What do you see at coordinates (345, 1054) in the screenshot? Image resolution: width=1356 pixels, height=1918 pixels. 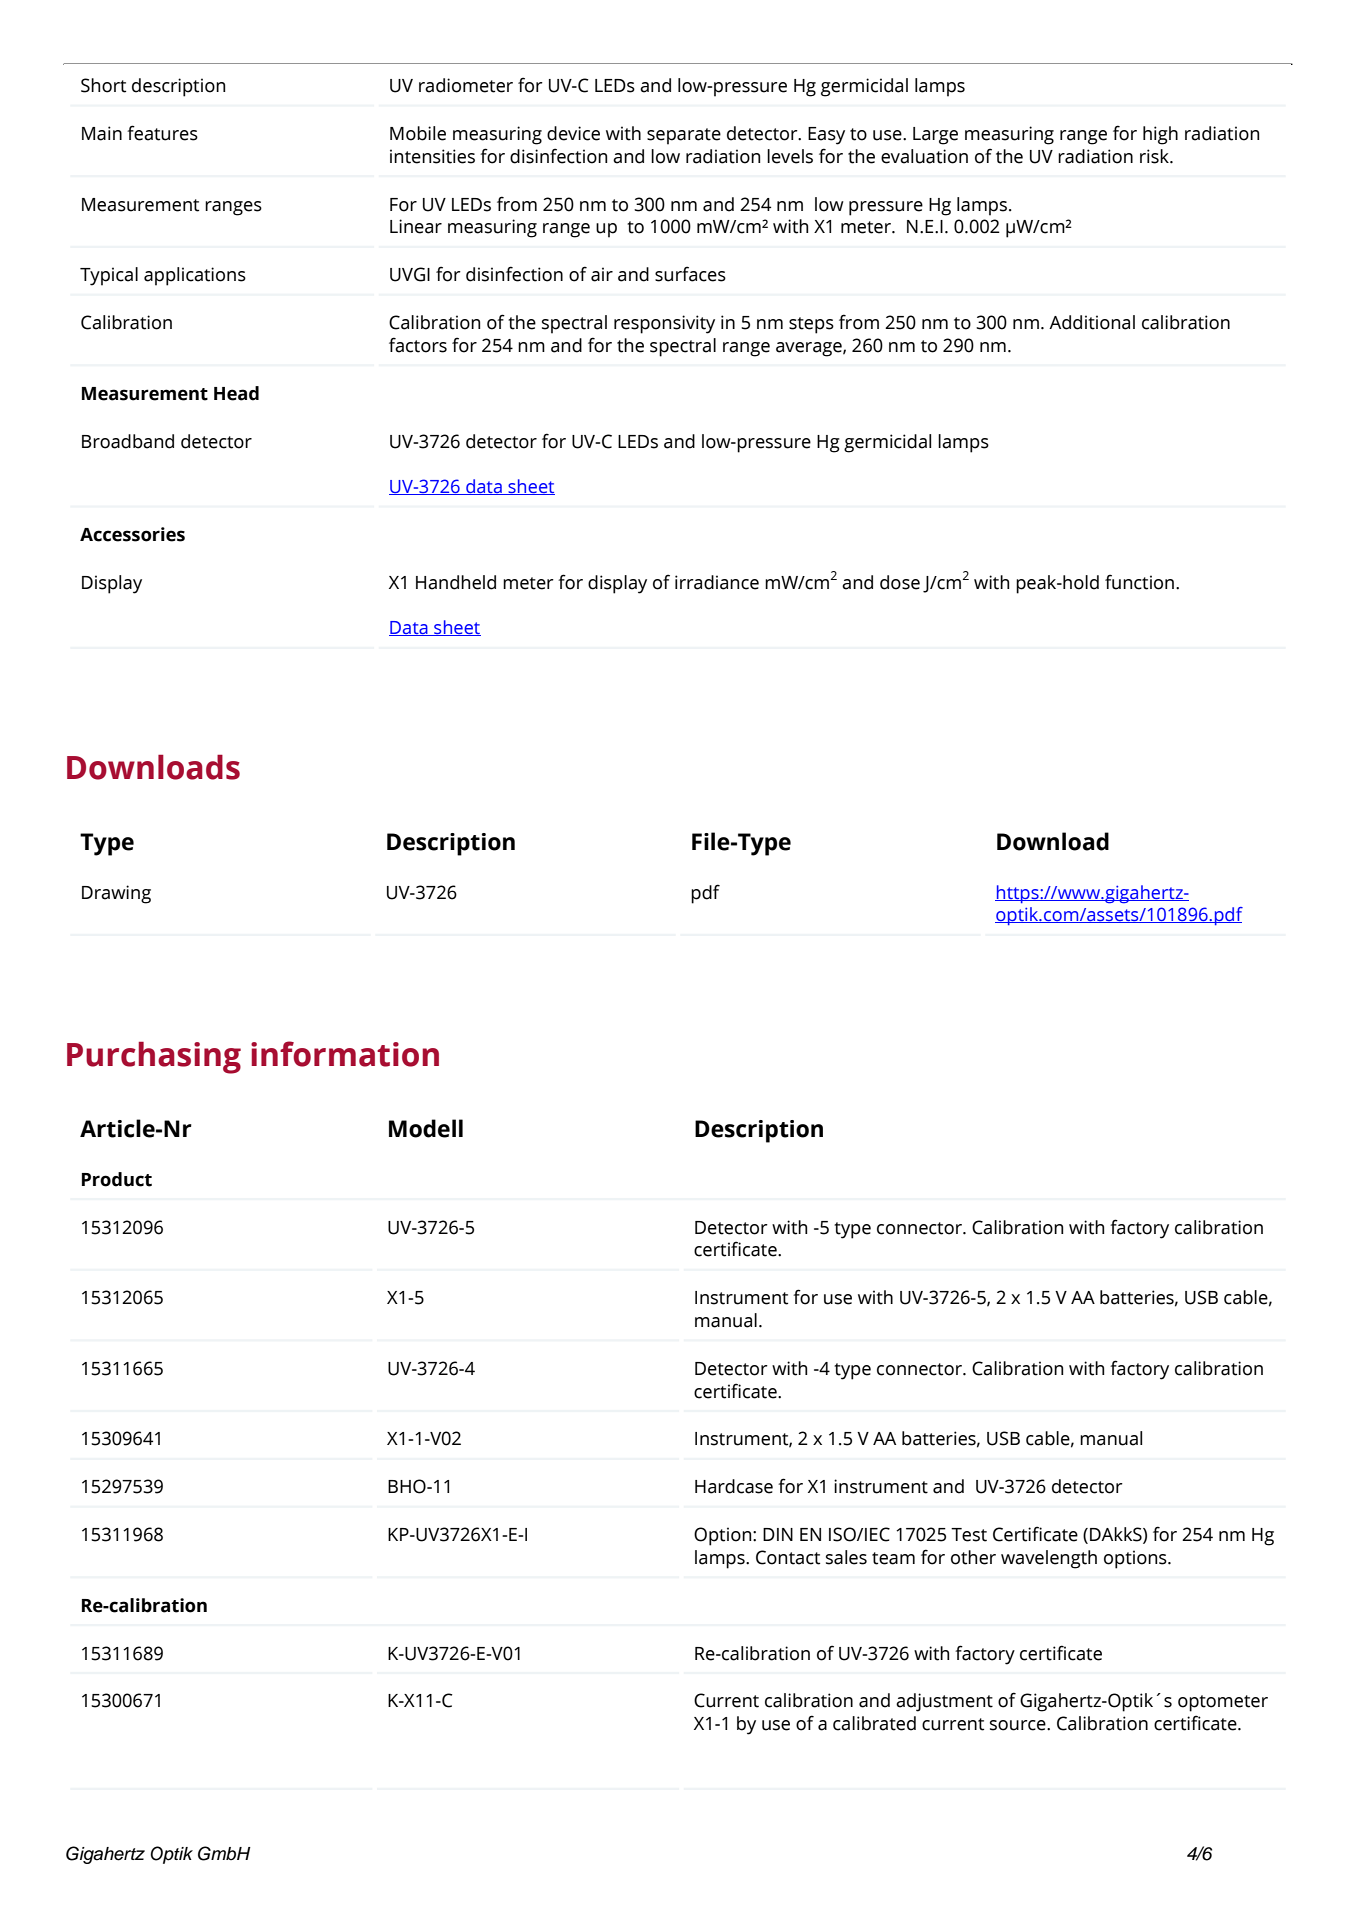 I see `information` at bounding box center [345, 1054].
